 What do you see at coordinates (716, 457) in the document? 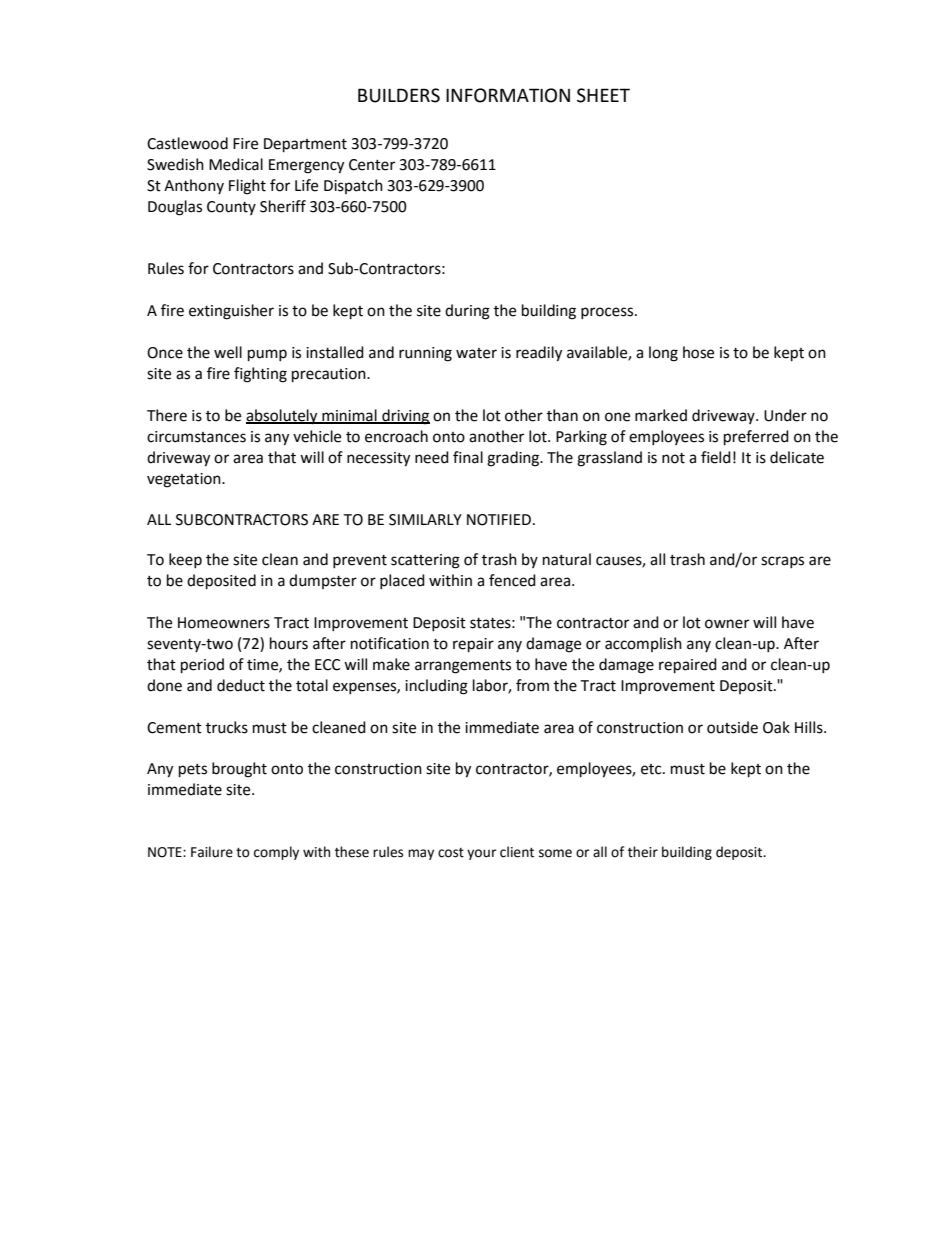
I see `field` at bounding box center [716, 457].
